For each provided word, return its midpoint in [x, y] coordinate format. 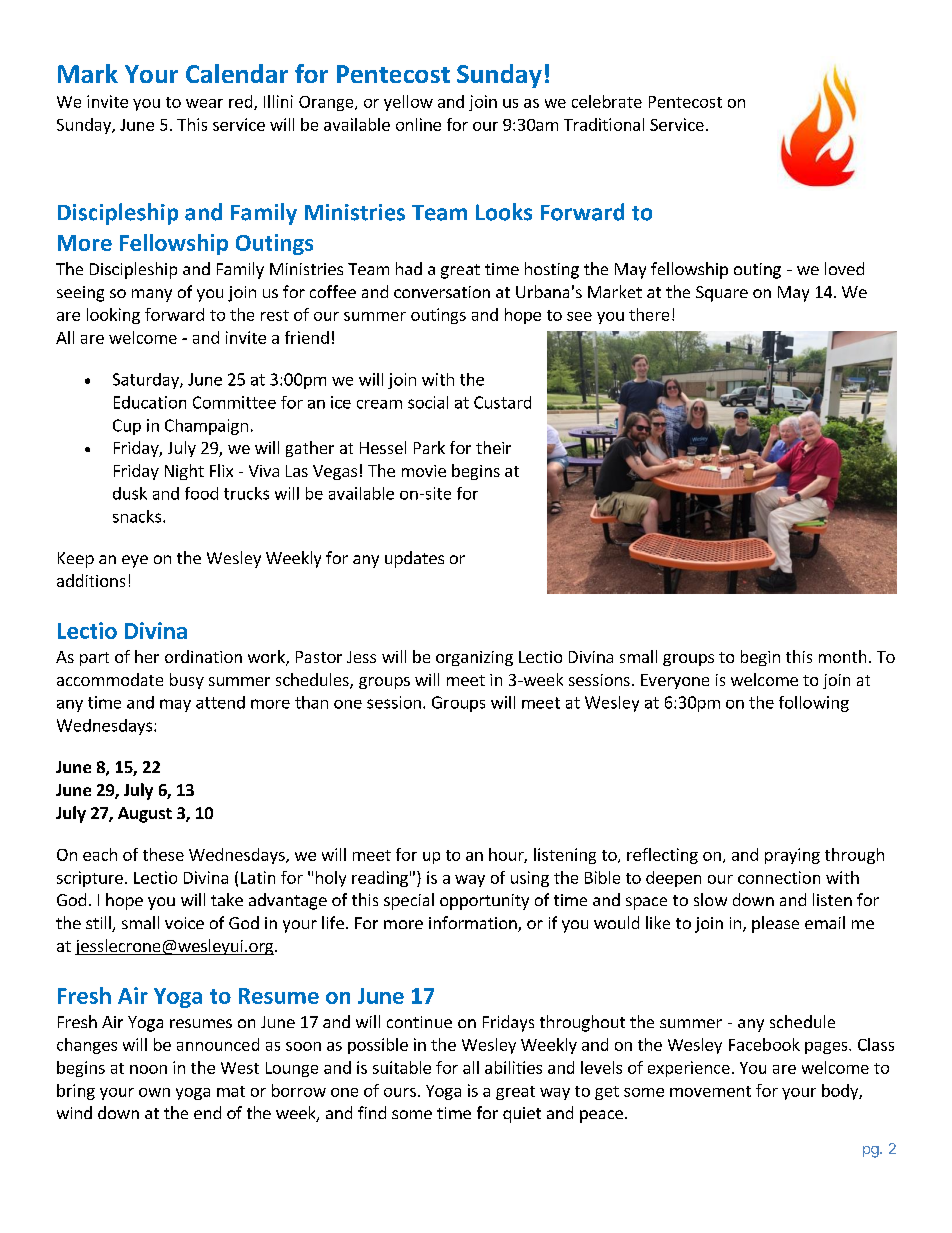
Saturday [147, 381]
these [163, 854]
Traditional [604, 124]
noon [148, 1069]
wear [204, 103]
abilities [513, 1067]
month [842, 656]
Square [722, 294]
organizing [474, 658]
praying [792, 856]
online [418, 124]
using [530, 879]
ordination [203, 656]
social [428, 402]
